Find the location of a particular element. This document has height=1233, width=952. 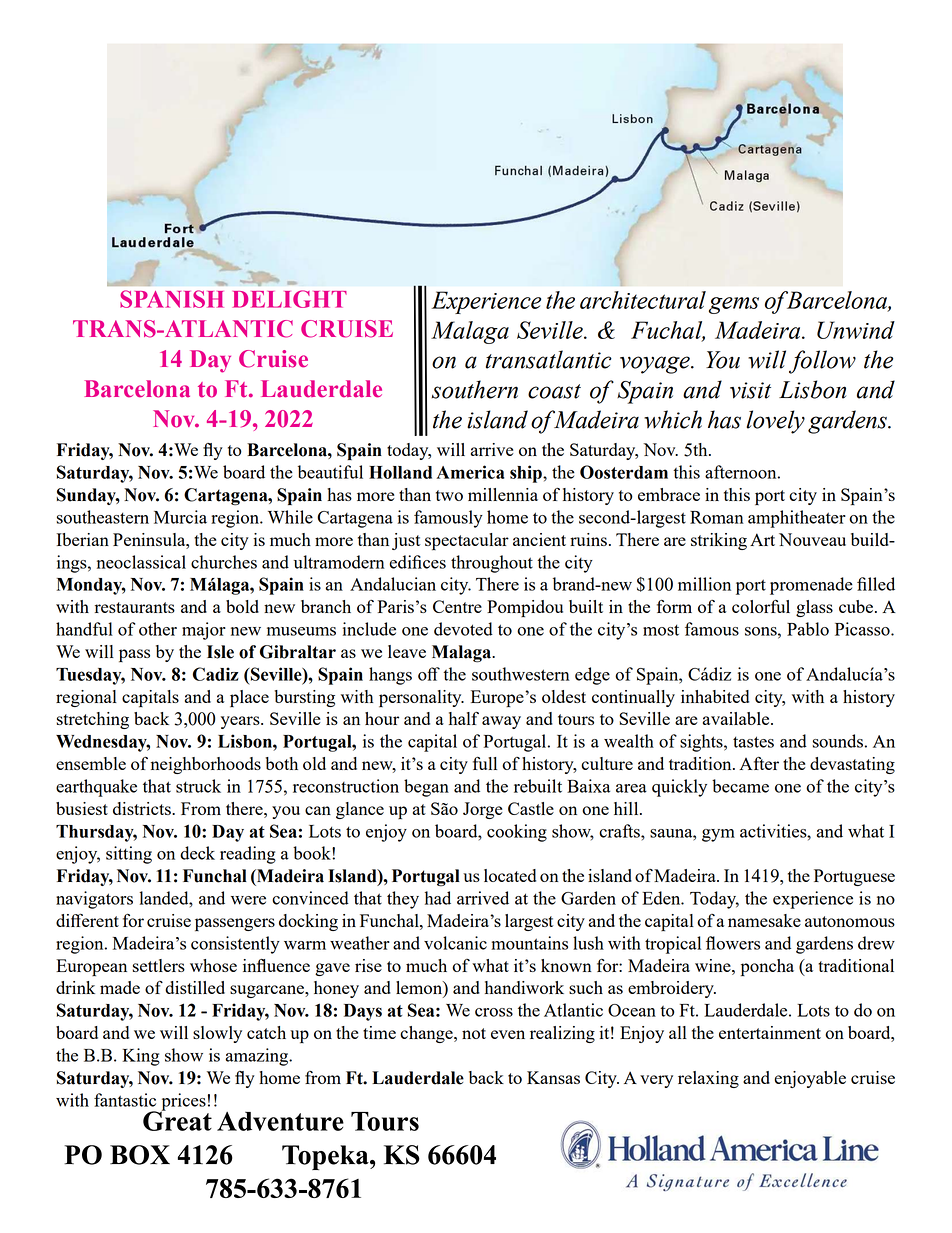

relaxing is located at coordinates (708, 1079).
